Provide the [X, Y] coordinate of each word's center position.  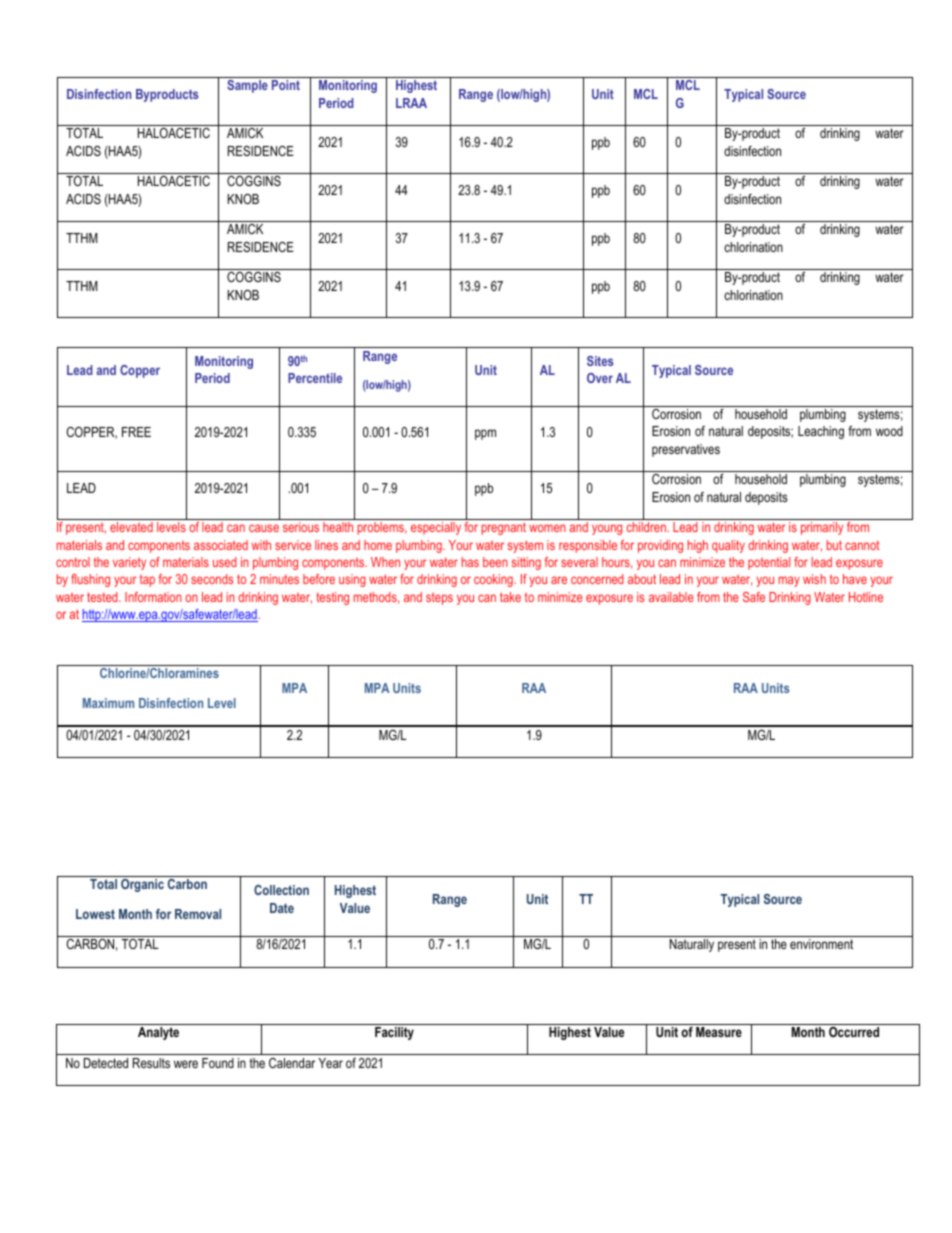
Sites [600, 361]
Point [286, 85]
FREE [136, 432]
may [789, 581]
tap [147, 580]
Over [600, 378]
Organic [142, 885]
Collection [281, 890]
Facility [394, 1033]
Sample [247, 86]
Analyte [158, 1033]
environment [821, 944]
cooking [494, 580]
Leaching [821, 432]
